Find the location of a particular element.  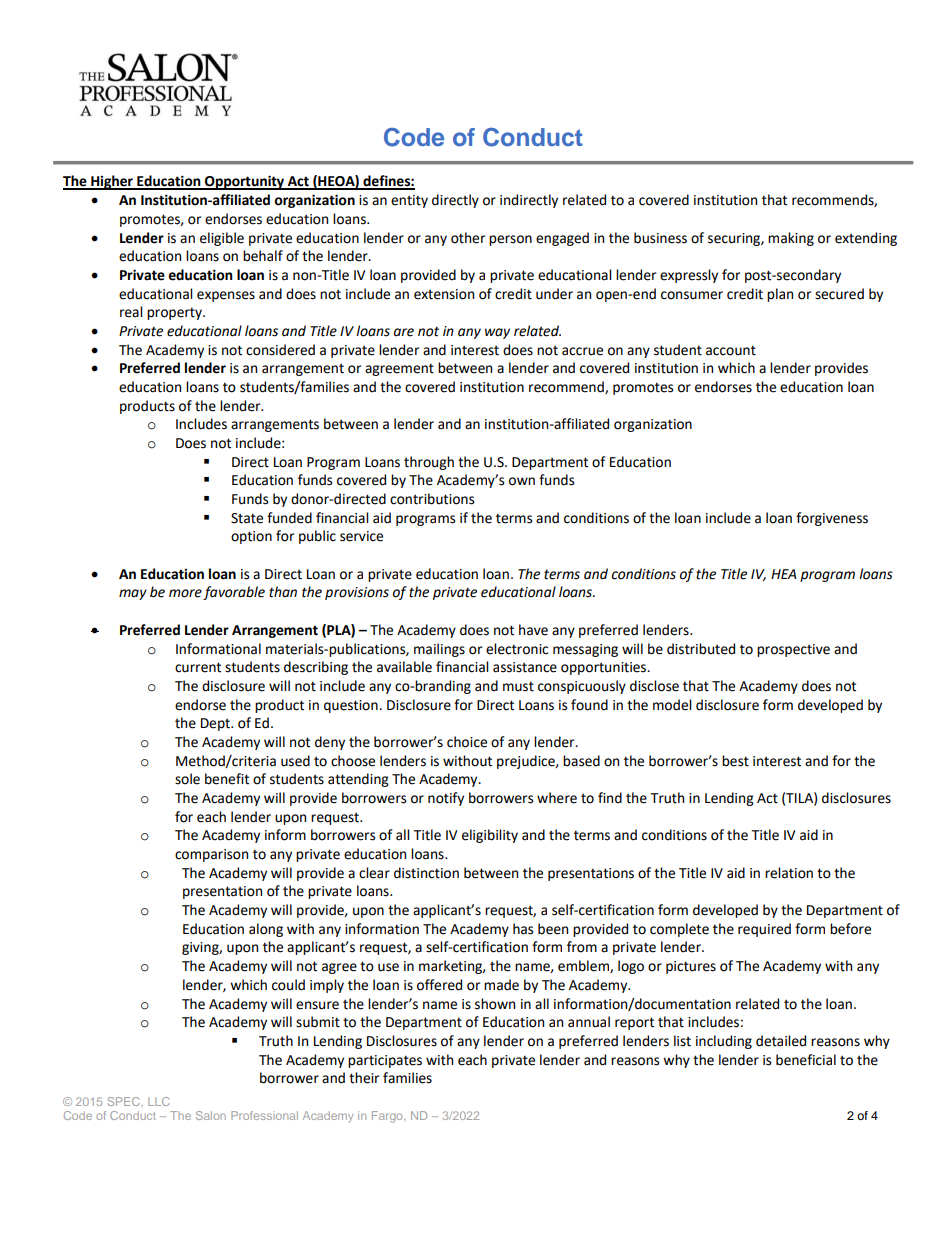

eligible is located at coordinates (222, 239).
